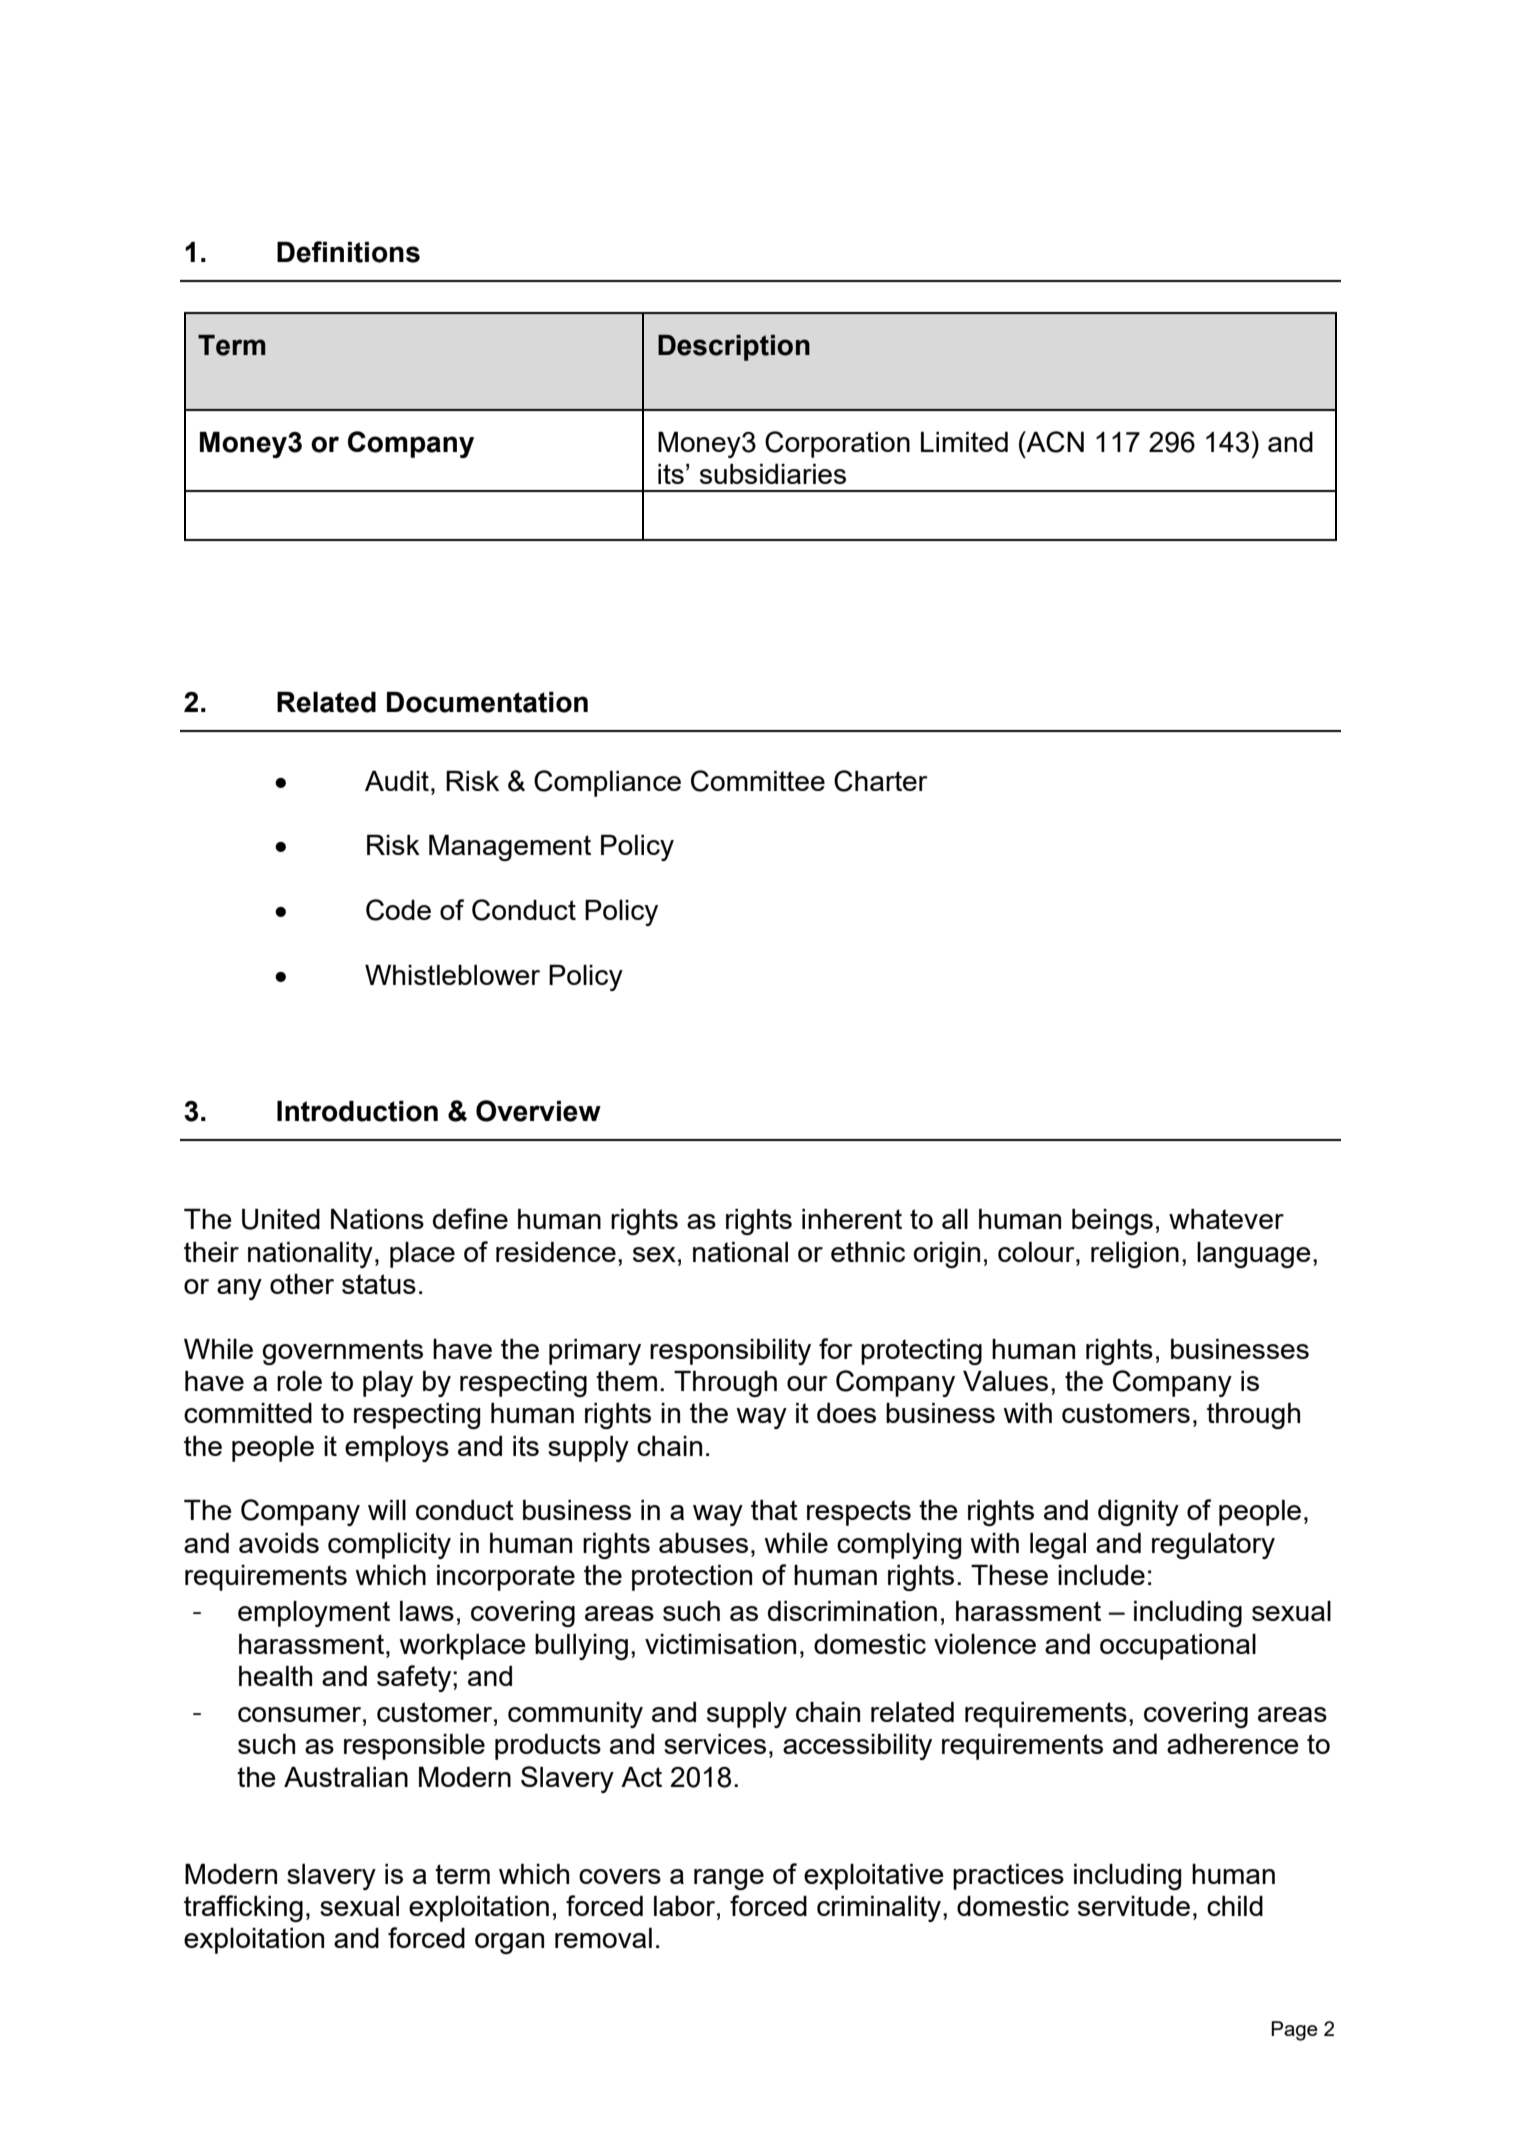 This document has height=2150, width=1521. What do you see at coordinates (487, 702) in the document?
I see `Documentation` at bounding box center [487, 702].
